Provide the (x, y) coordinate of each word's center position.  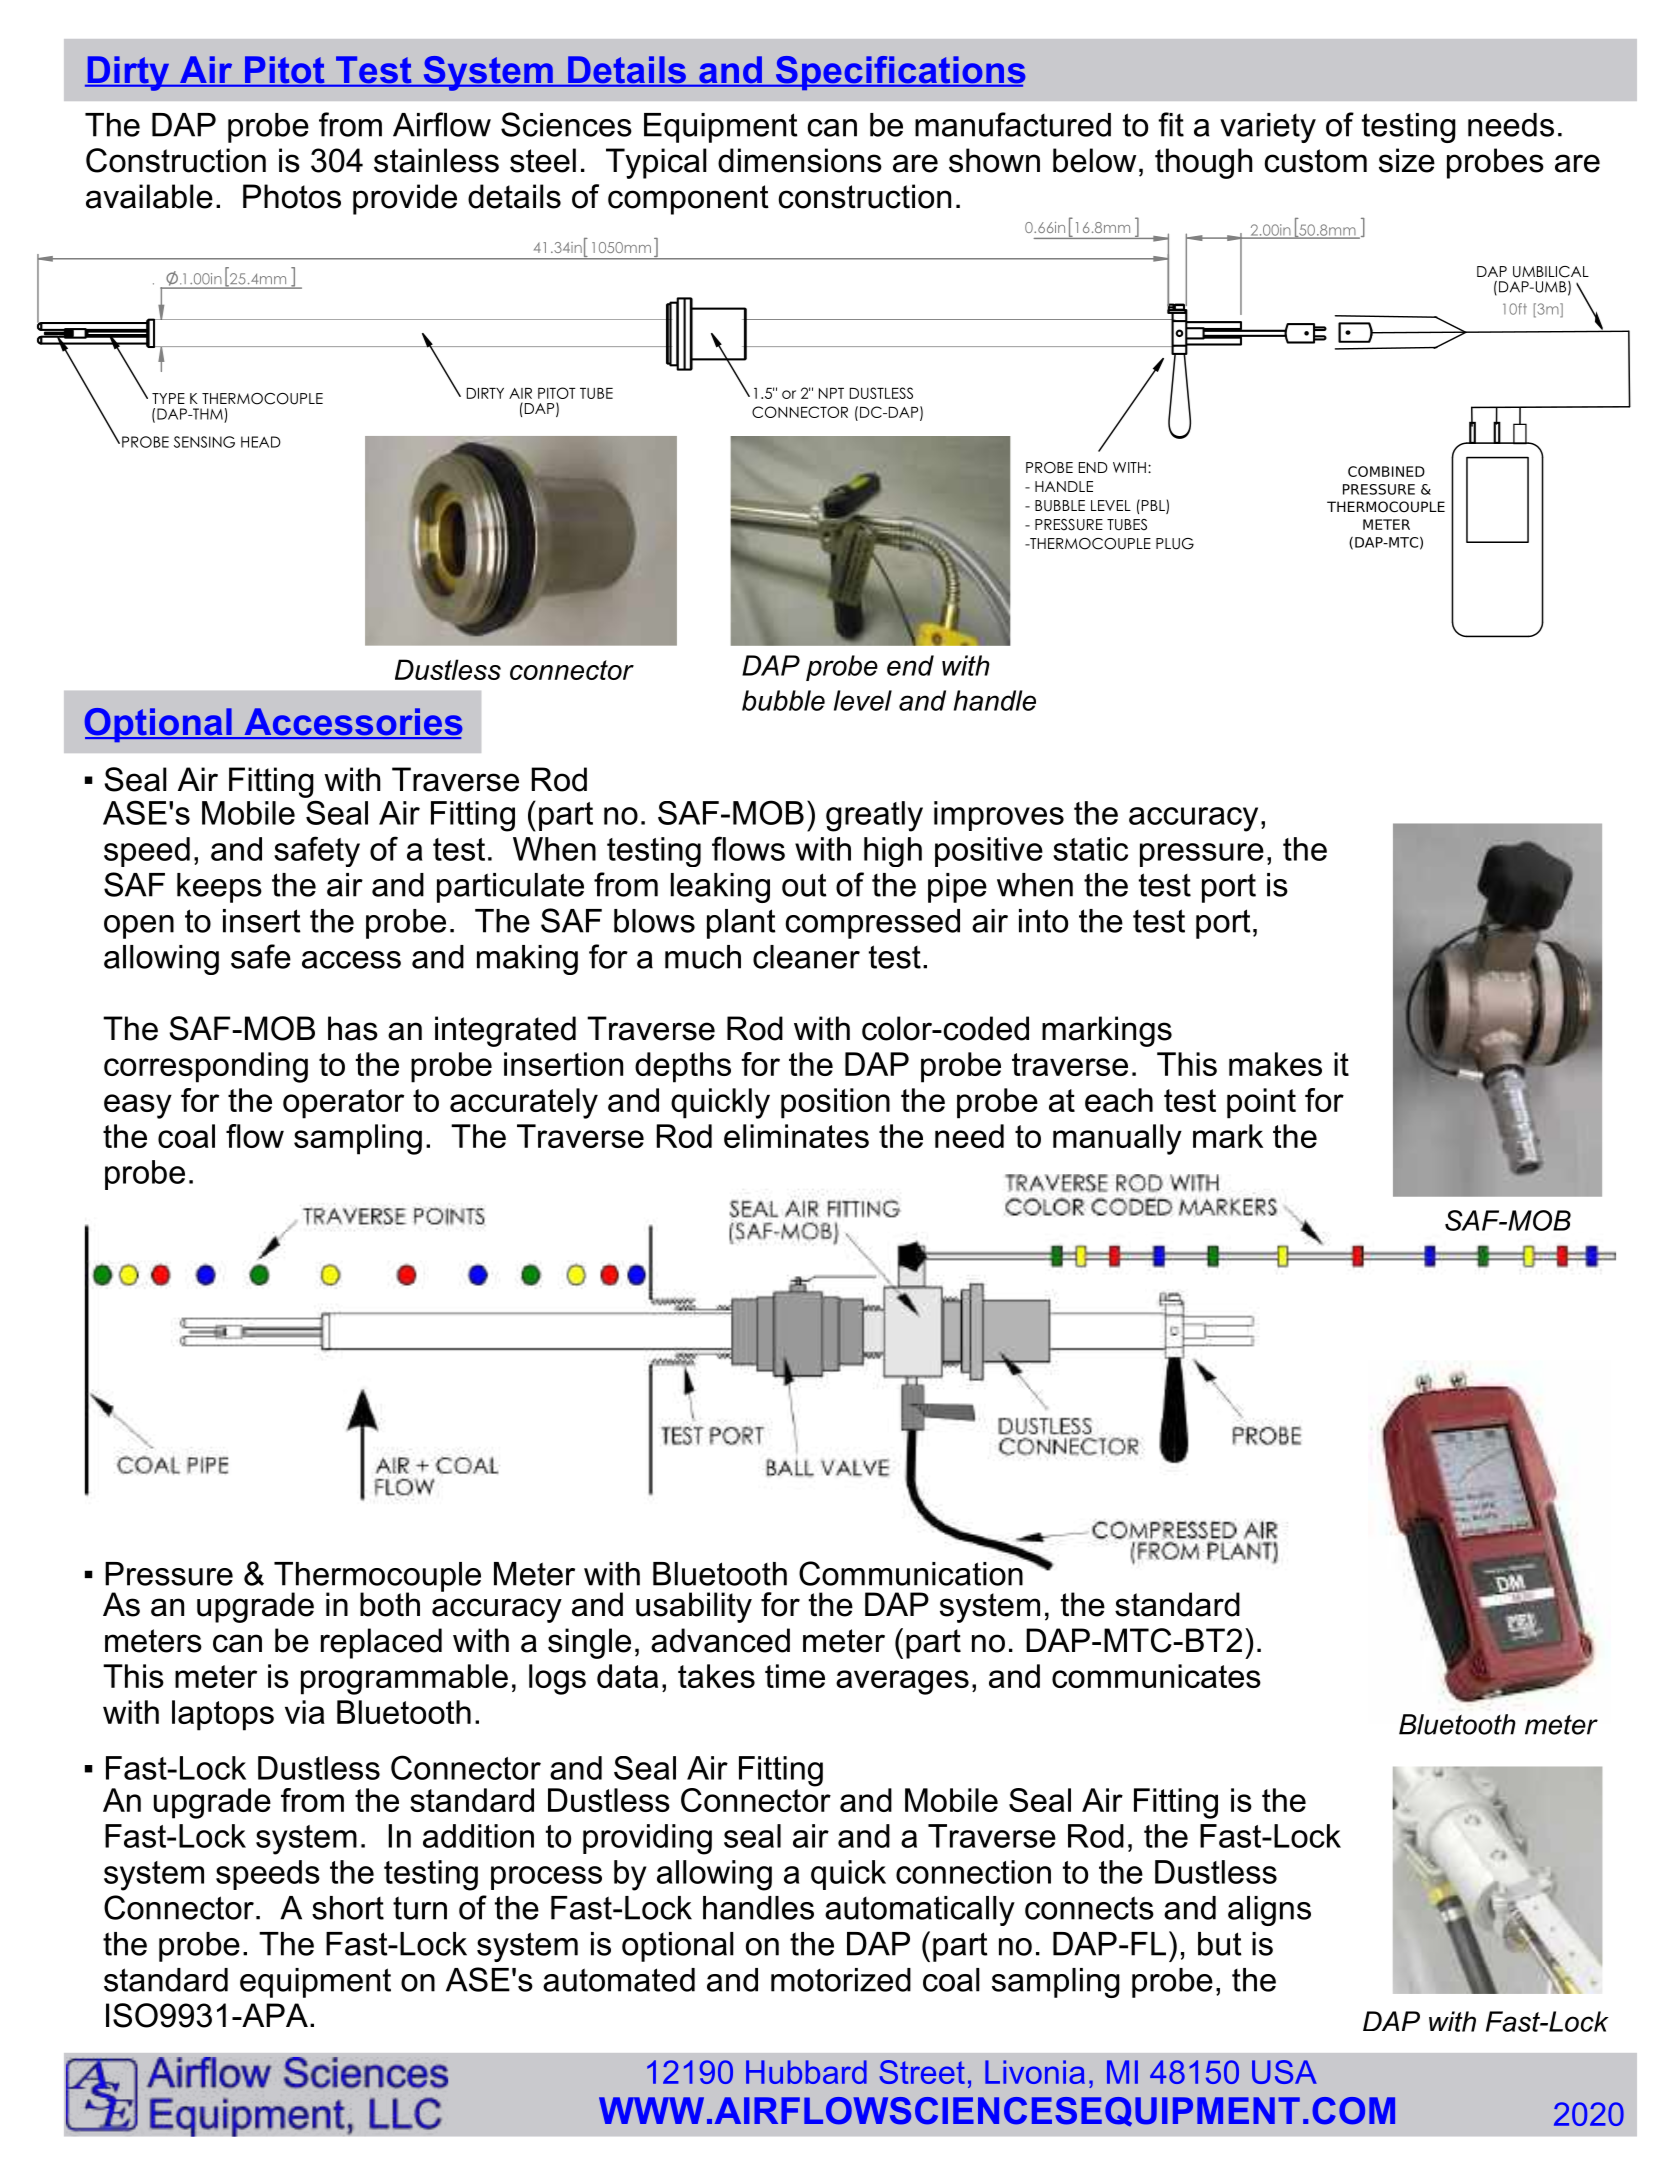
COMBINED (1386, 471)
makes (1275, 1064)
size (1407, 160)
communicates (1156, 1676)
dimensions (800, 160)
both (390, 1604)
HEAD (261, 442)
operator (343, 1104)
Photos (292, 196)
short (348, 1908)
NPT (831, 393)
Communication (912, 1572)
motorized (841, 1980)
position (835, 1103)
